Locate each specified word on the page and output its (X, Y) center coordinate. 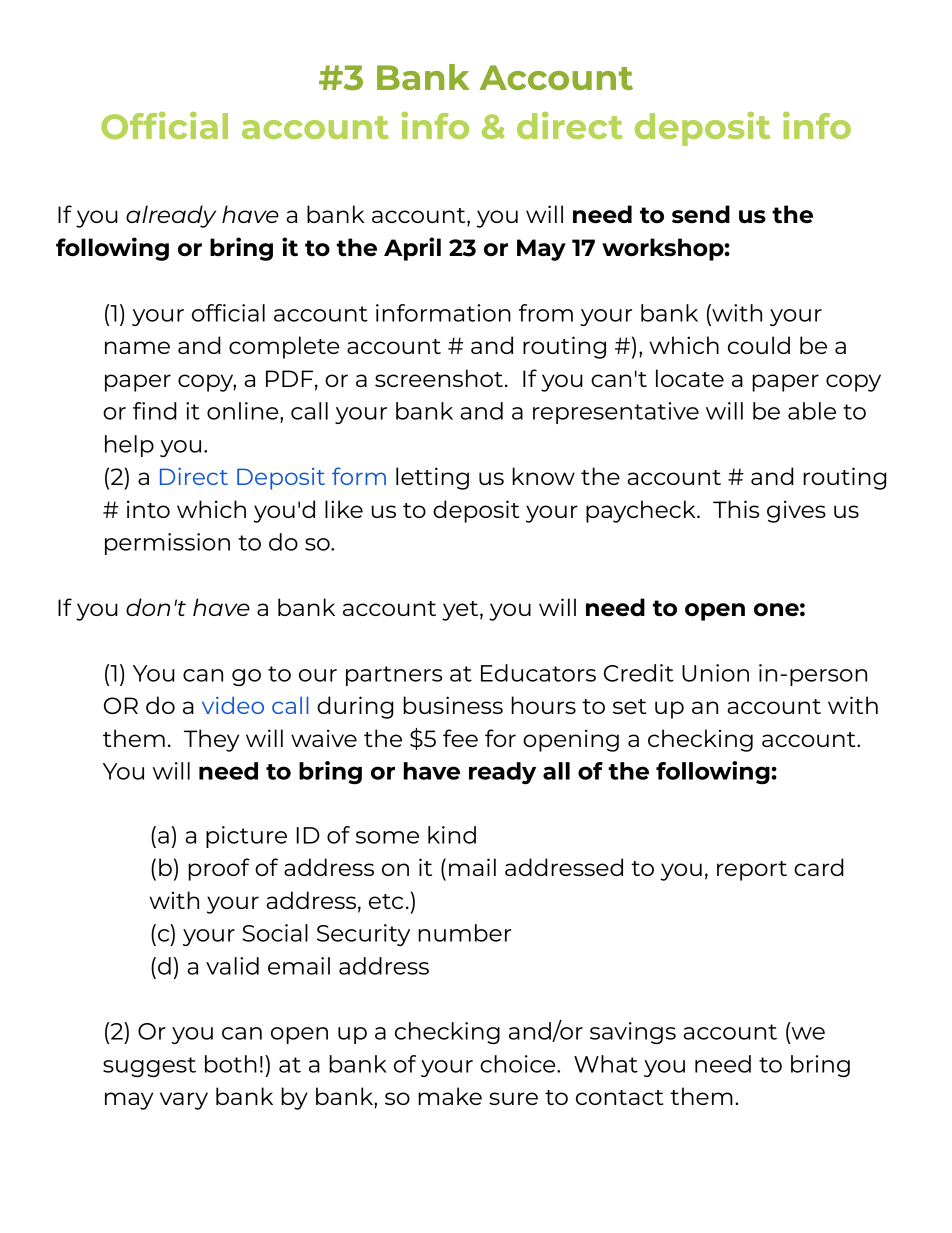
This (736, 509)
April (412, 249)
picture (246, 837)
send (701, 214)
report (752, 871)
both (231, 1064)
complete (284, 347)
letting (432, 478)
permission (167, 544)
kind (452, 835)
